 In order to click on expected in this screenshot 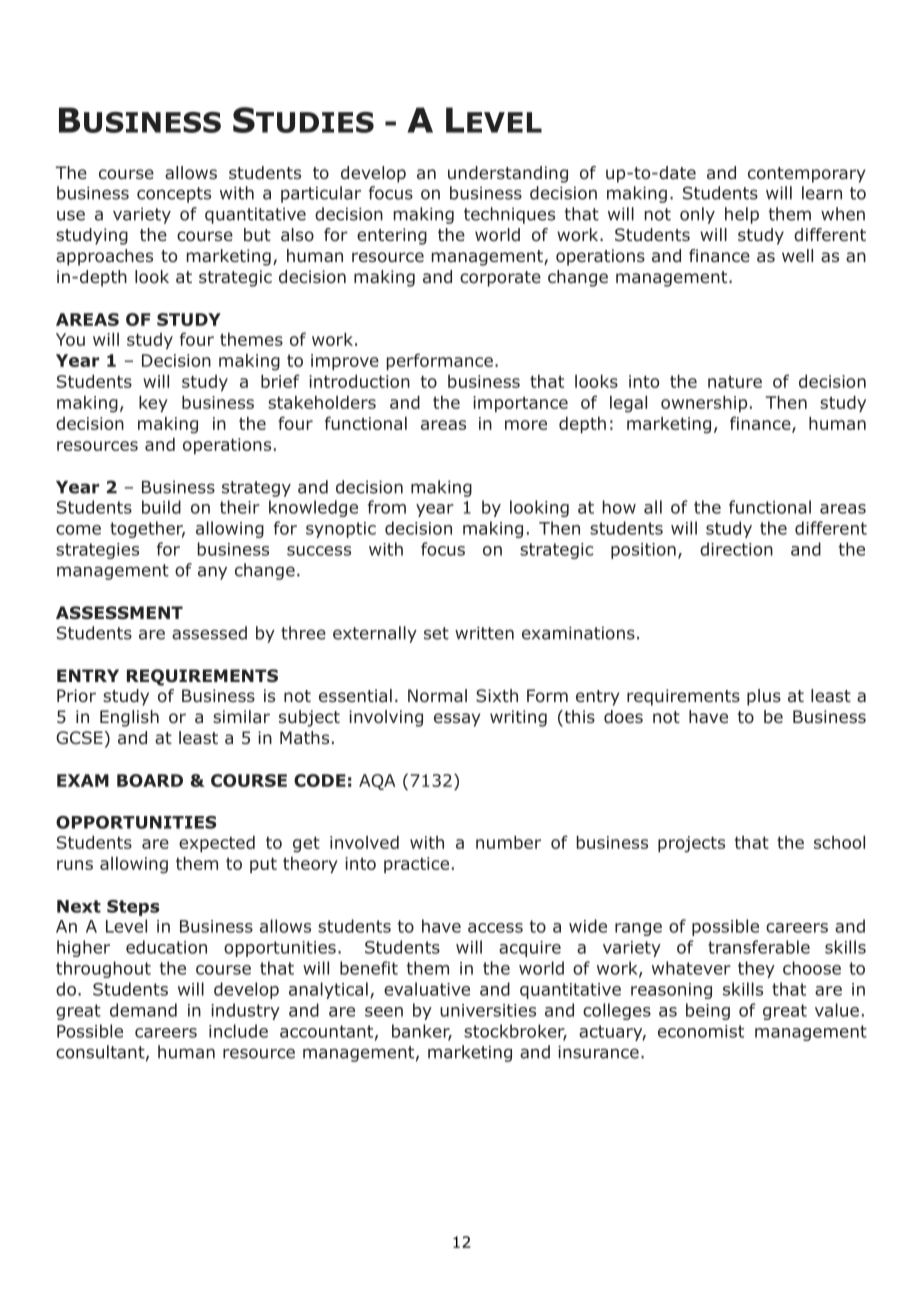, I will do `click(217, 844)`.
